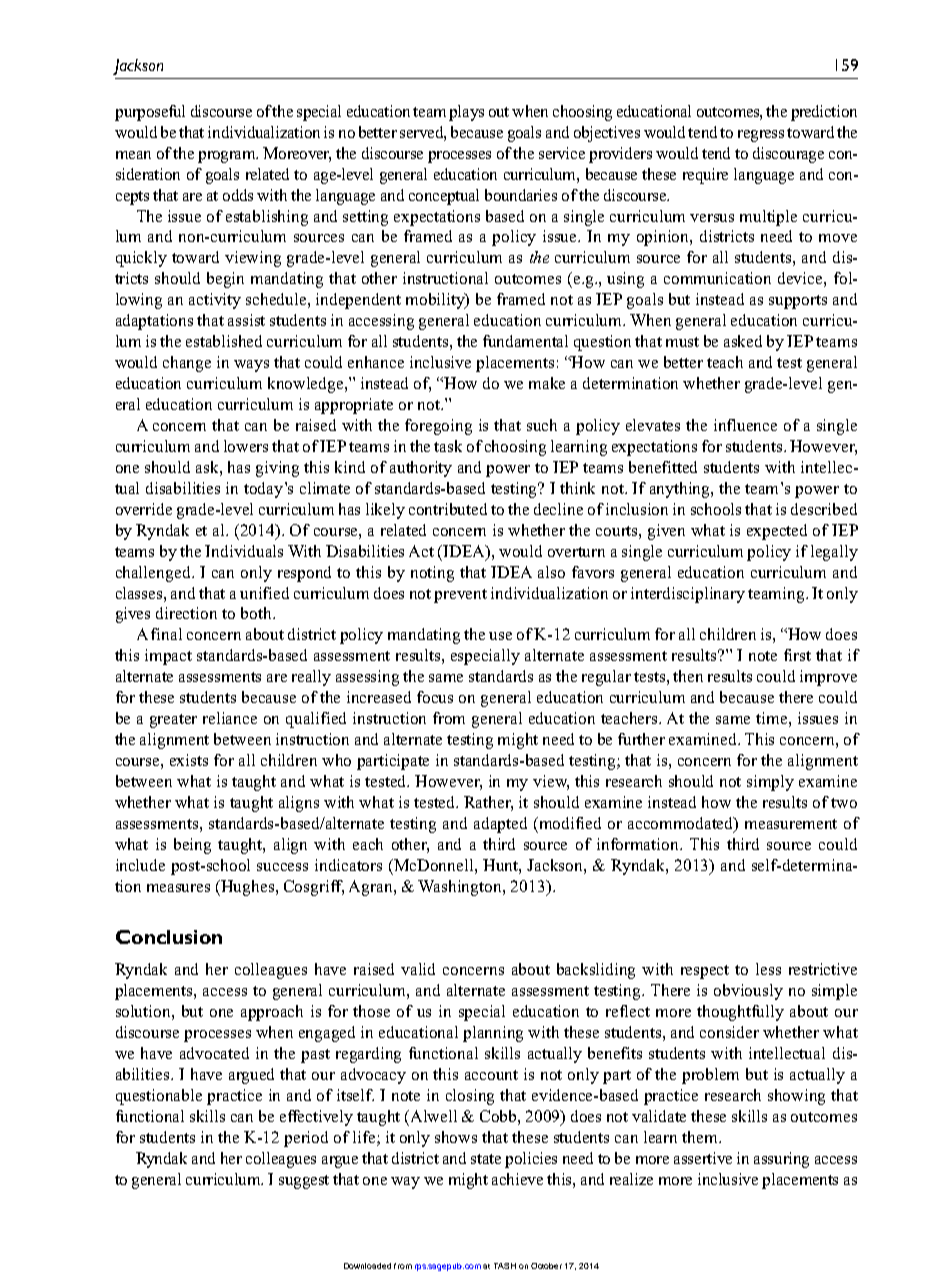 The height and width of the image is (1288, 942). Describe the element at coordinates (781, 1160) in the image. I see `assuring` at that location.
